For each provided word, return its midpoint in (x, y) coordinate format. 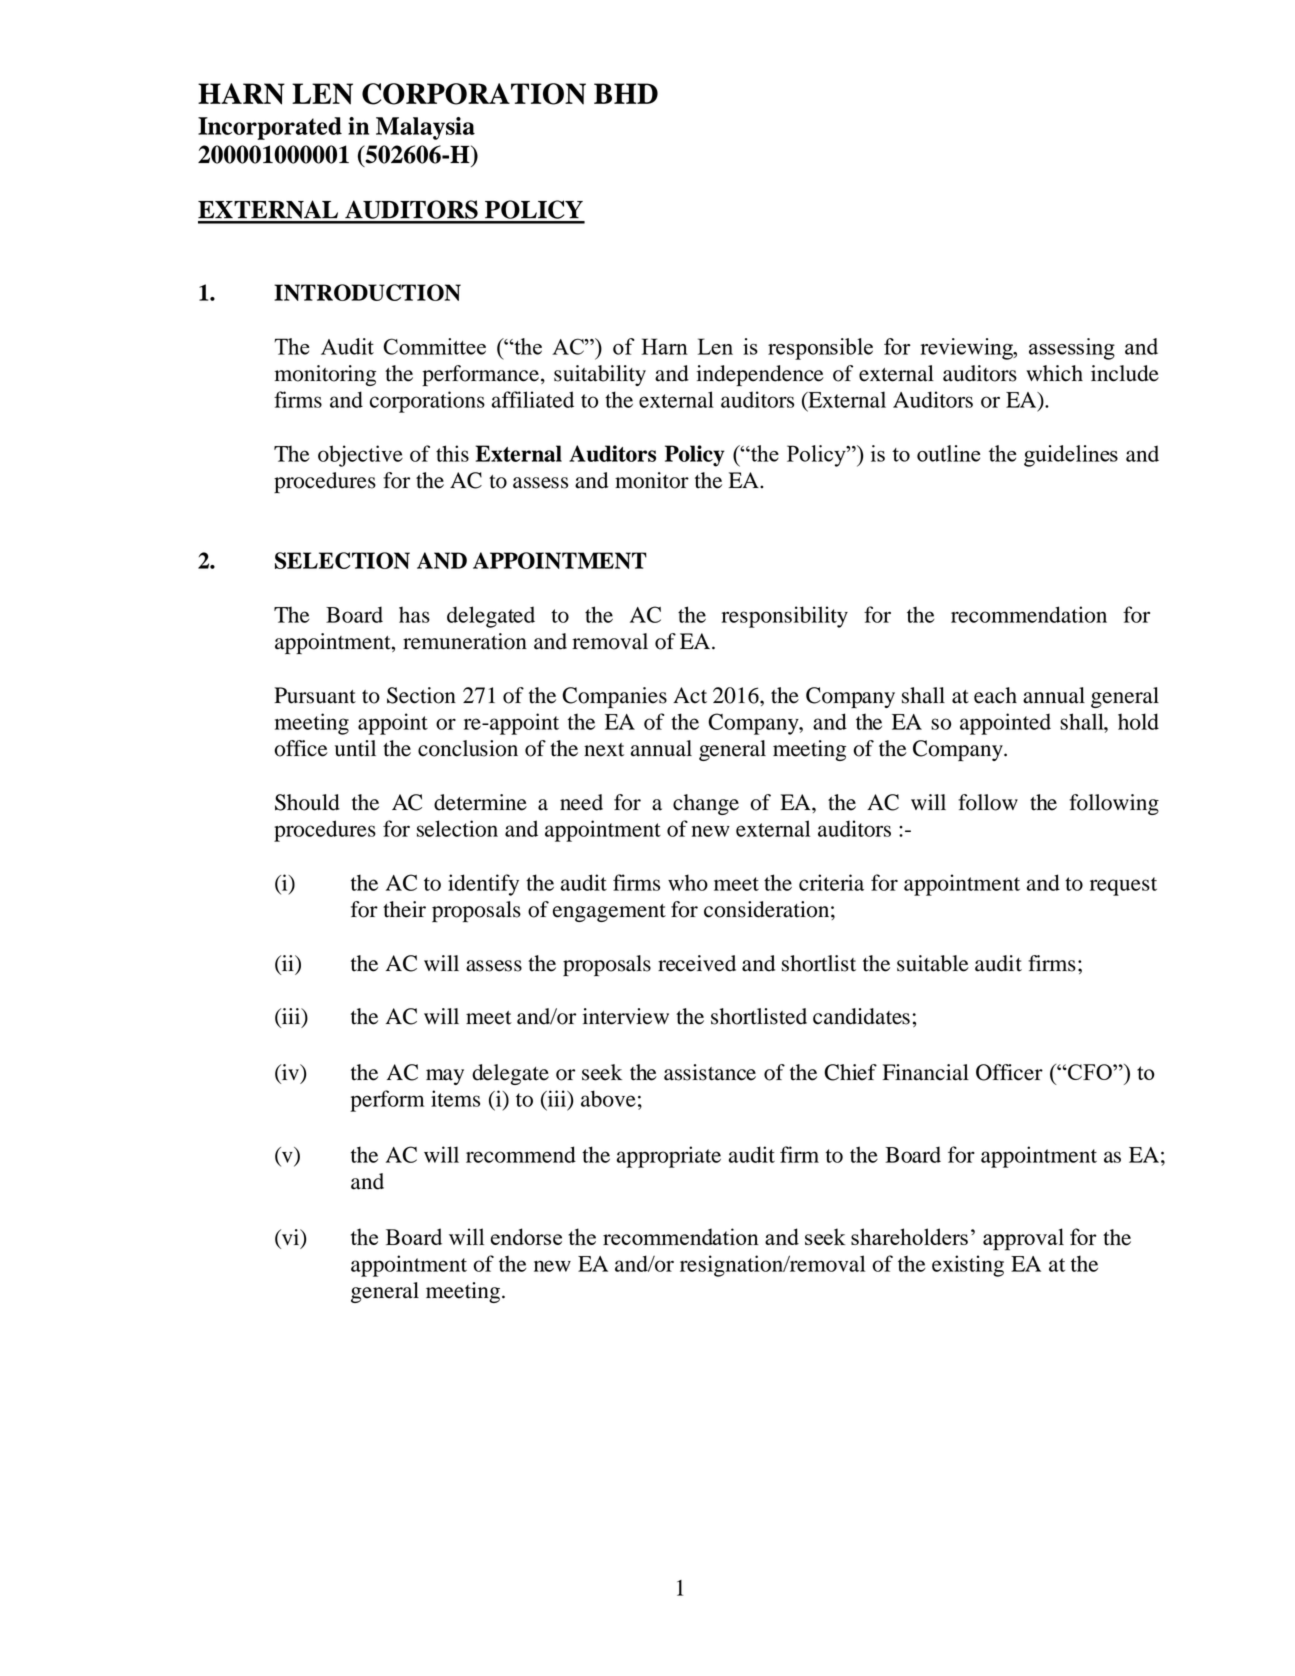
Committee (434, 346)
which (1054, 373)
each (995, 695)
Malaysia (425, 128)
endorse (526, 1236)
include (1125, 373)
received (697, 963)
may (445, 1077)
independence (760, 375)
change (706, 804)
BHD (626, 93)
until (355, 748)
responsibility (784, 617)
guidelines (1071, 456)
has (414, 614)
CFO (1090, 1072)
